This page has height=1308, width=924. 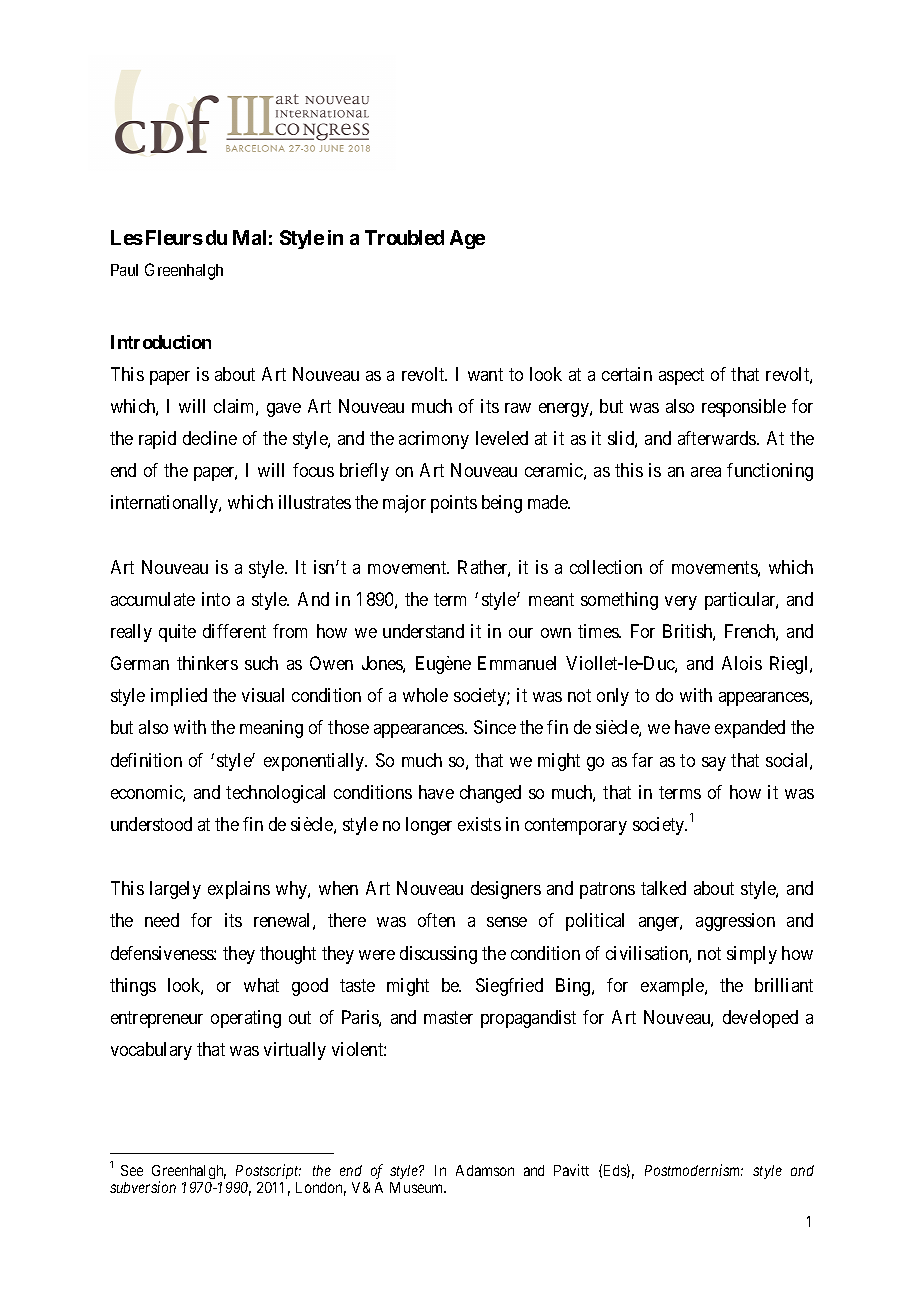 What do you see at coordinates (673, 987) in the page?
I see `example` at bounding box center [673, 987].
